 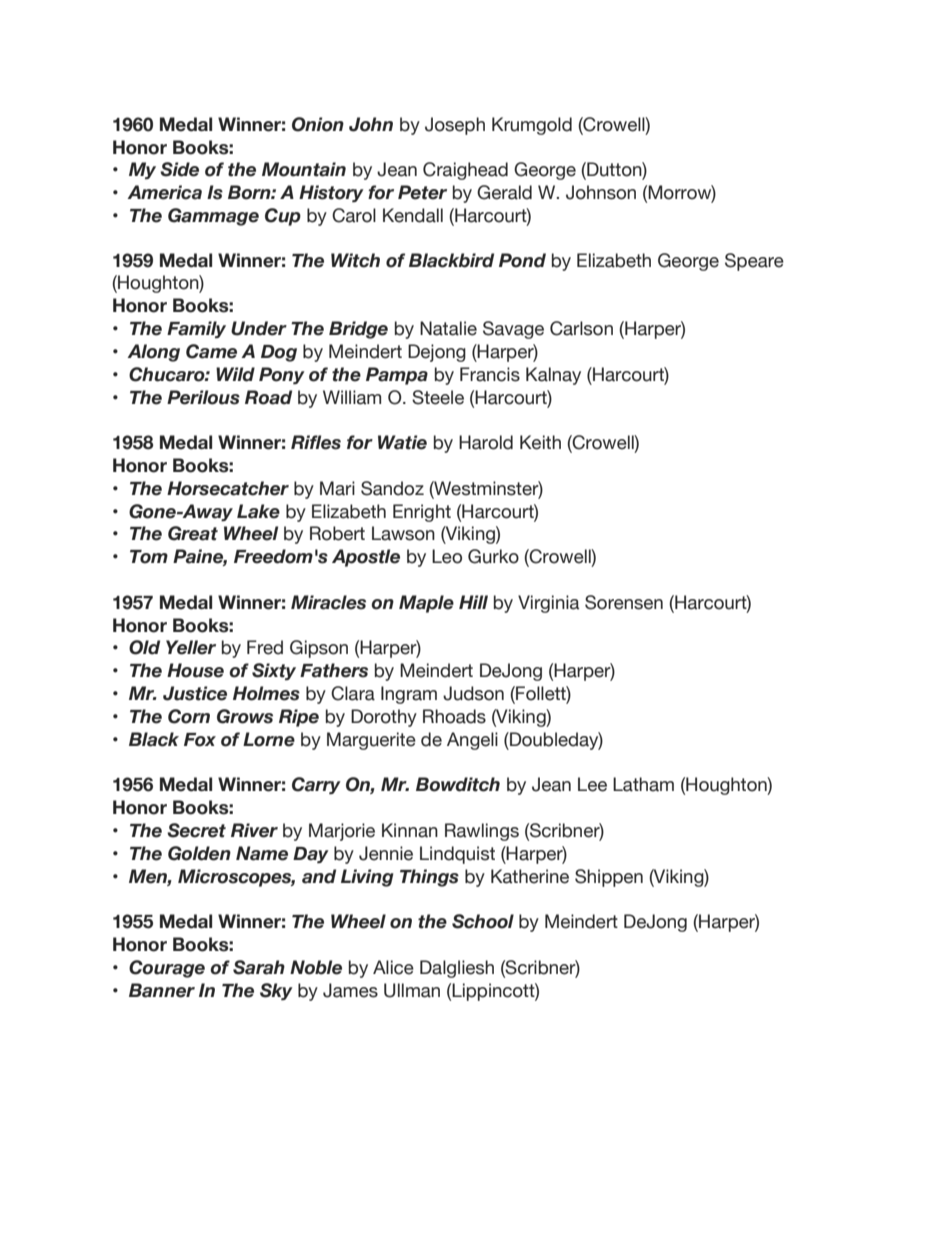 What do you see at coordinates (196, 830) in the page?
I see `Secret` at bounding box center [196, 830].
